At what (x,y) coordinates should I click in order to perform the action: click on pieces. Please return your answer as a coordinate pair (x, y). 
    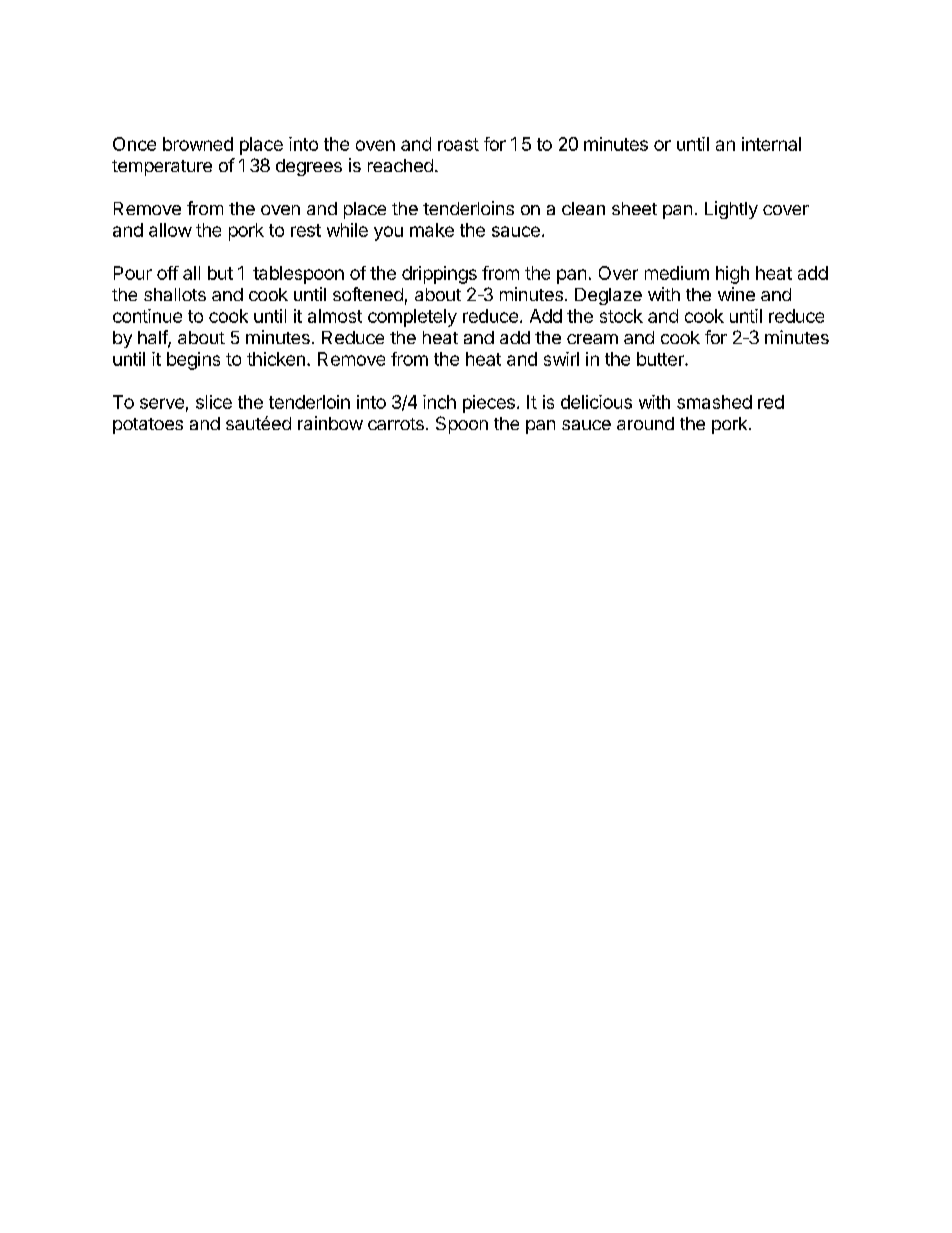
    Looking at the image, I should click on (489, 404).
